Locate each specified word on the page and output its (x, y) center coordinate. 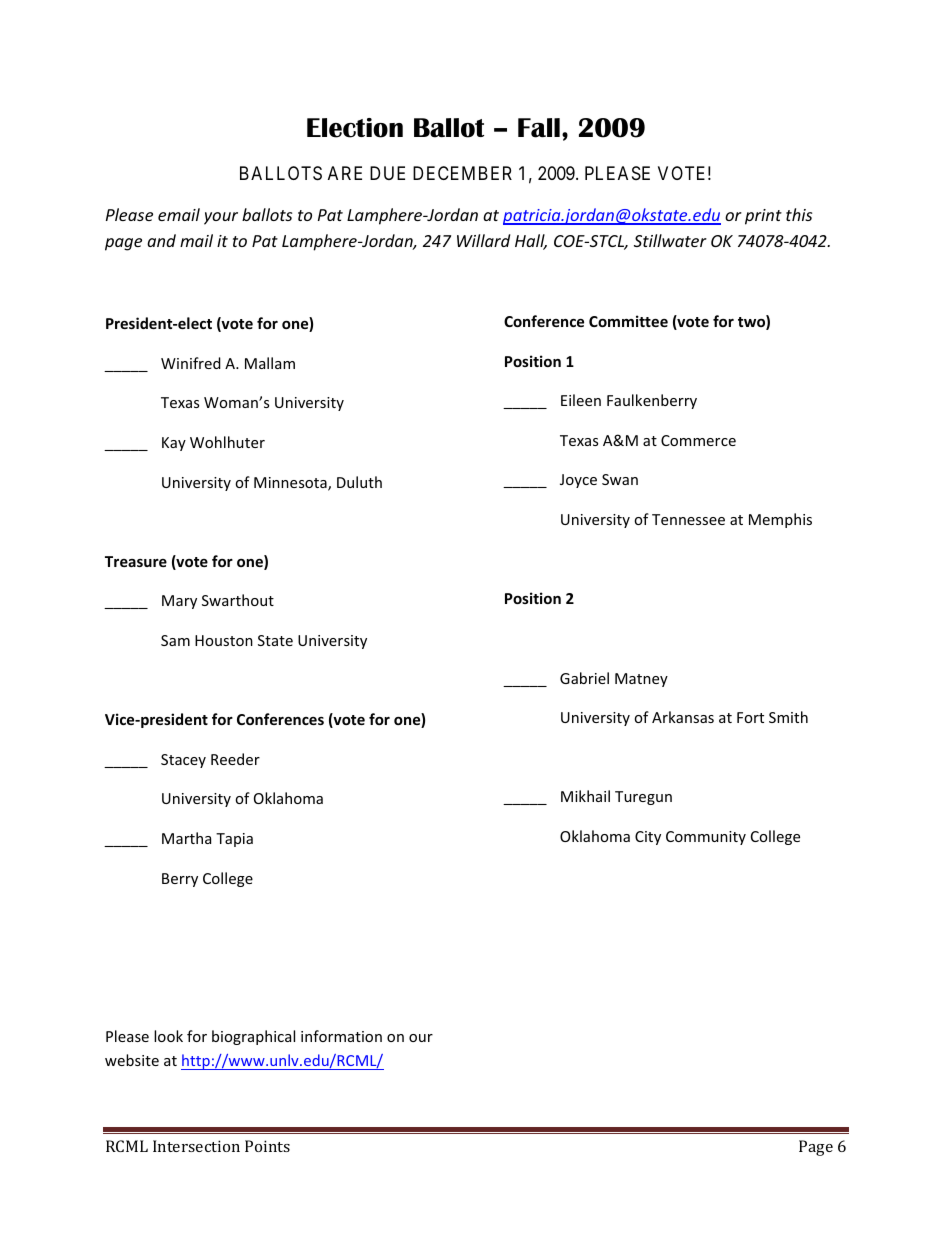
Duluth (359, 482)
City (648, 838)
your (221, 218)
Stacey (183, 761)
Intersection (196, 1146)
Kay (174, 444)
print (763, 217)
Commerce (698, 440)
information (341, 1036)
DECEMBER (462, 173)
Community (706, 838)
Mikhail (585, 796)
